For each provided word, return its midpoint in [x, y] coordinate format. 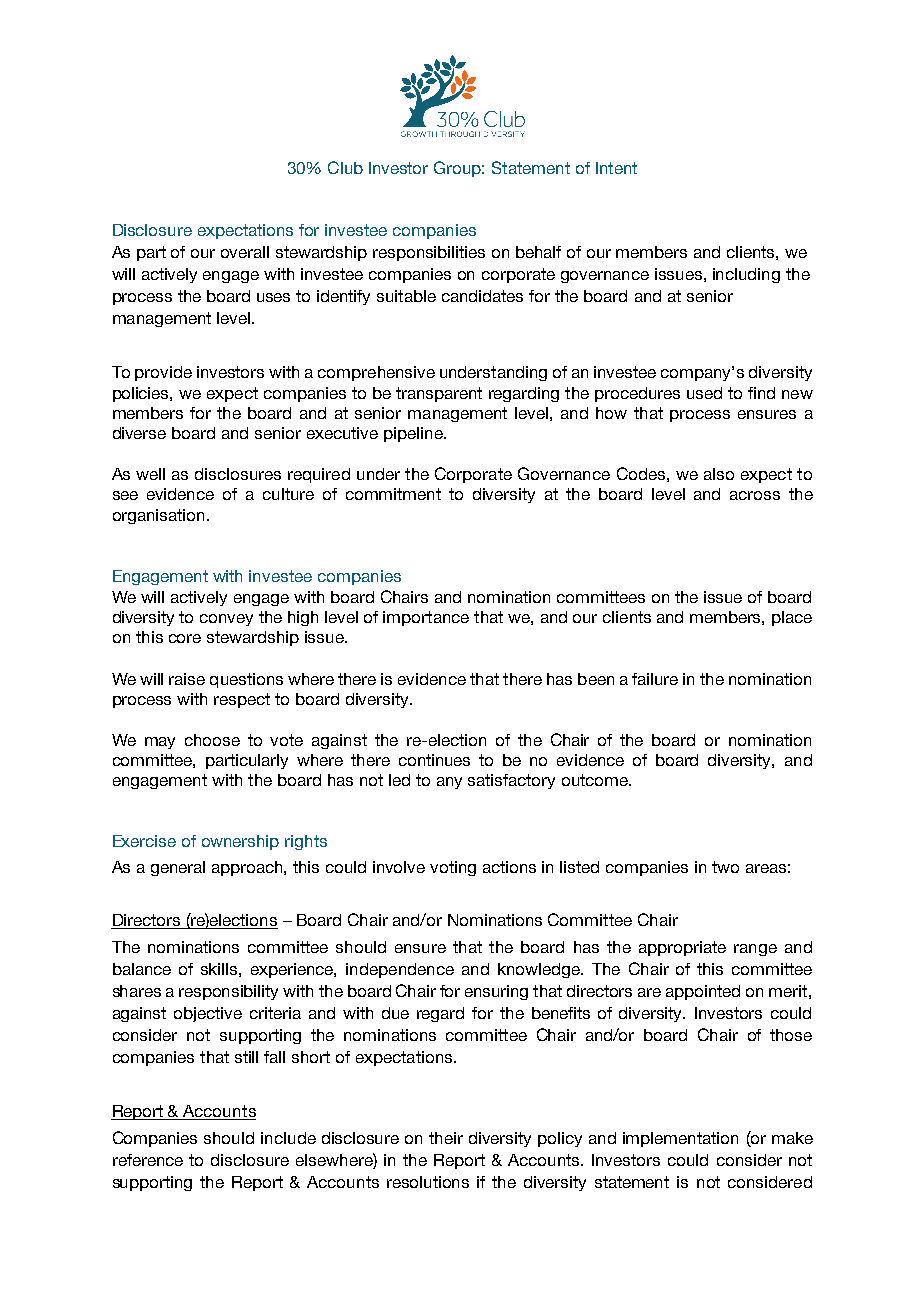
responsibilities [429, 253]
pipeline [414, 434]
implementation [680, 1139]
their [446, 1138]
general [178, 868]
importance [426, 618]
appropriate [682, 948]
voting [453, 868]
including [746, 275]
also [719, 474]
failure [655, 679]
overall [245, 252]
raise [187, 679]
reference [148, 1160]
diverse [139, 433]
